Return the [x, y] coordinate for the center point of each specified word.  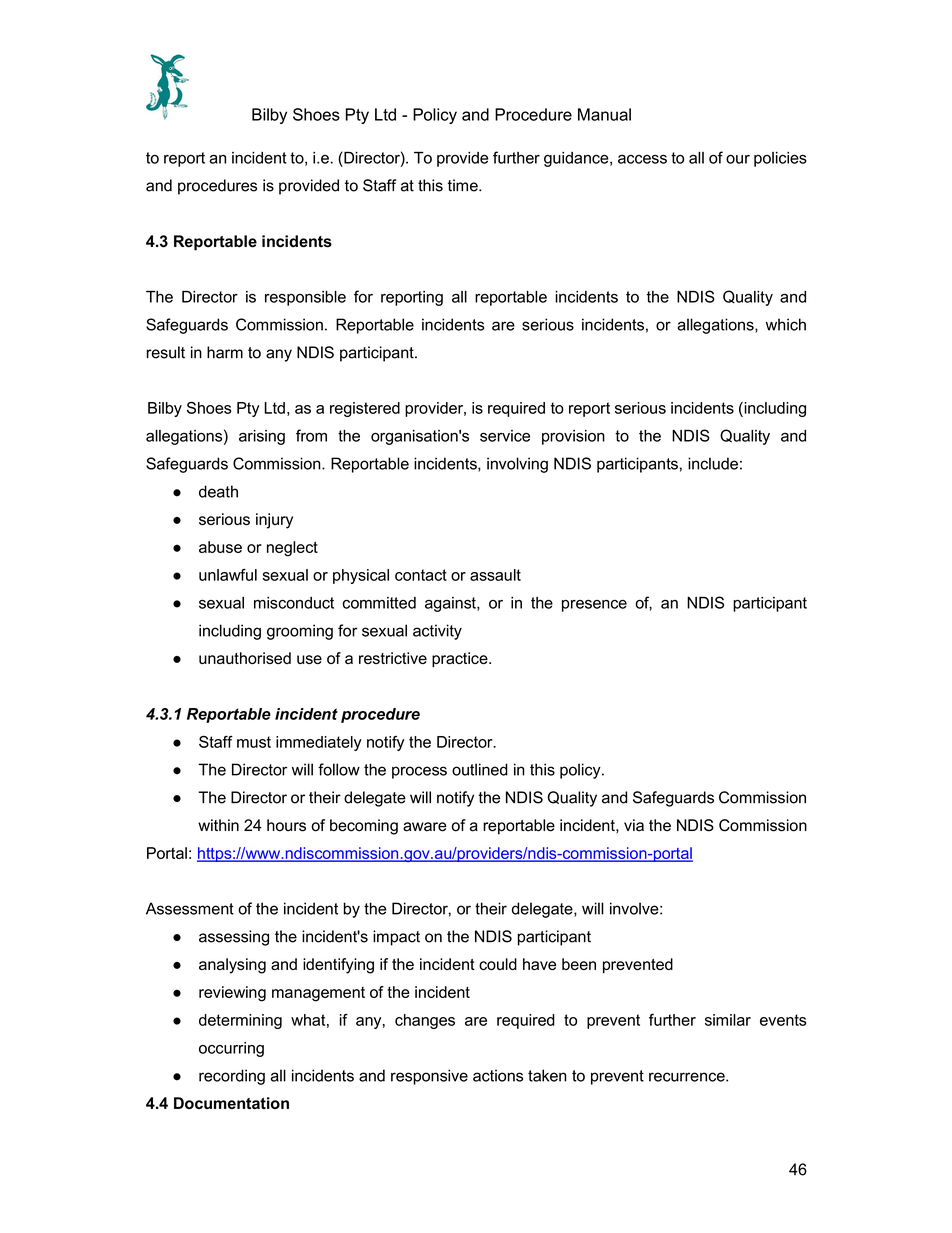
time [464, 185]
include [713, 463]
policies [780, 159]
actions [498, 1075]
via [634, 825]
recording [232, 1077]
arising [262, 437]
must [254, 742]
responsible [305, 298]
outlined [480, 769]
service [505, 436]
